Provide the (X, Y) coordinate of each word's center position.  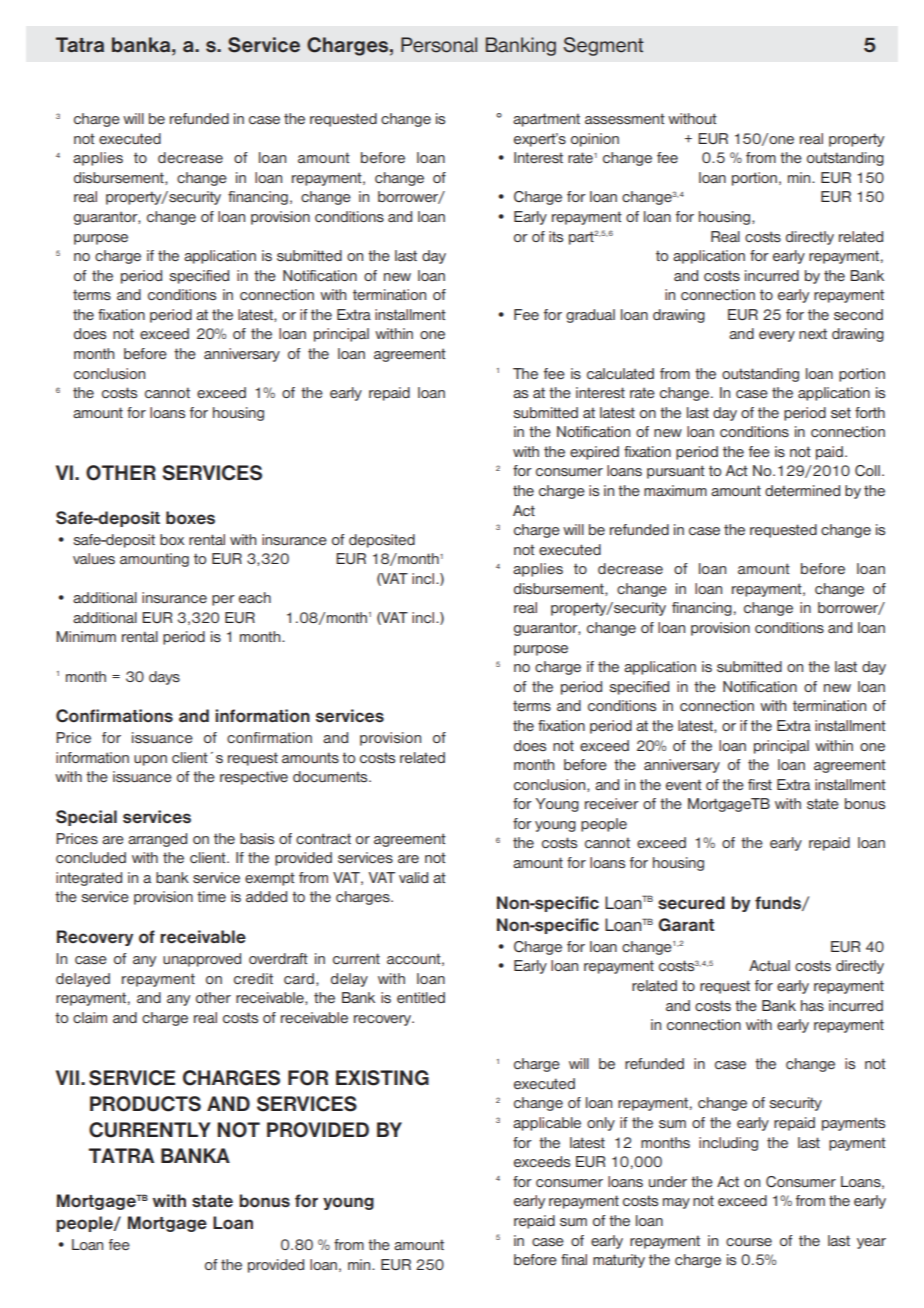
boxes (190, 518)
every (777, 336)
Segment (603, 46)
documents (331, 776)
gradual (590, 316)
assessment (625, 119)
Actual (769, 965)
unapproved (202, 960)
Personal (439, 45)
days (164, 678)
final (574, 1259)
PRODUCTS (145, 1104)
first (760, 784)
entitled (421, 997)
